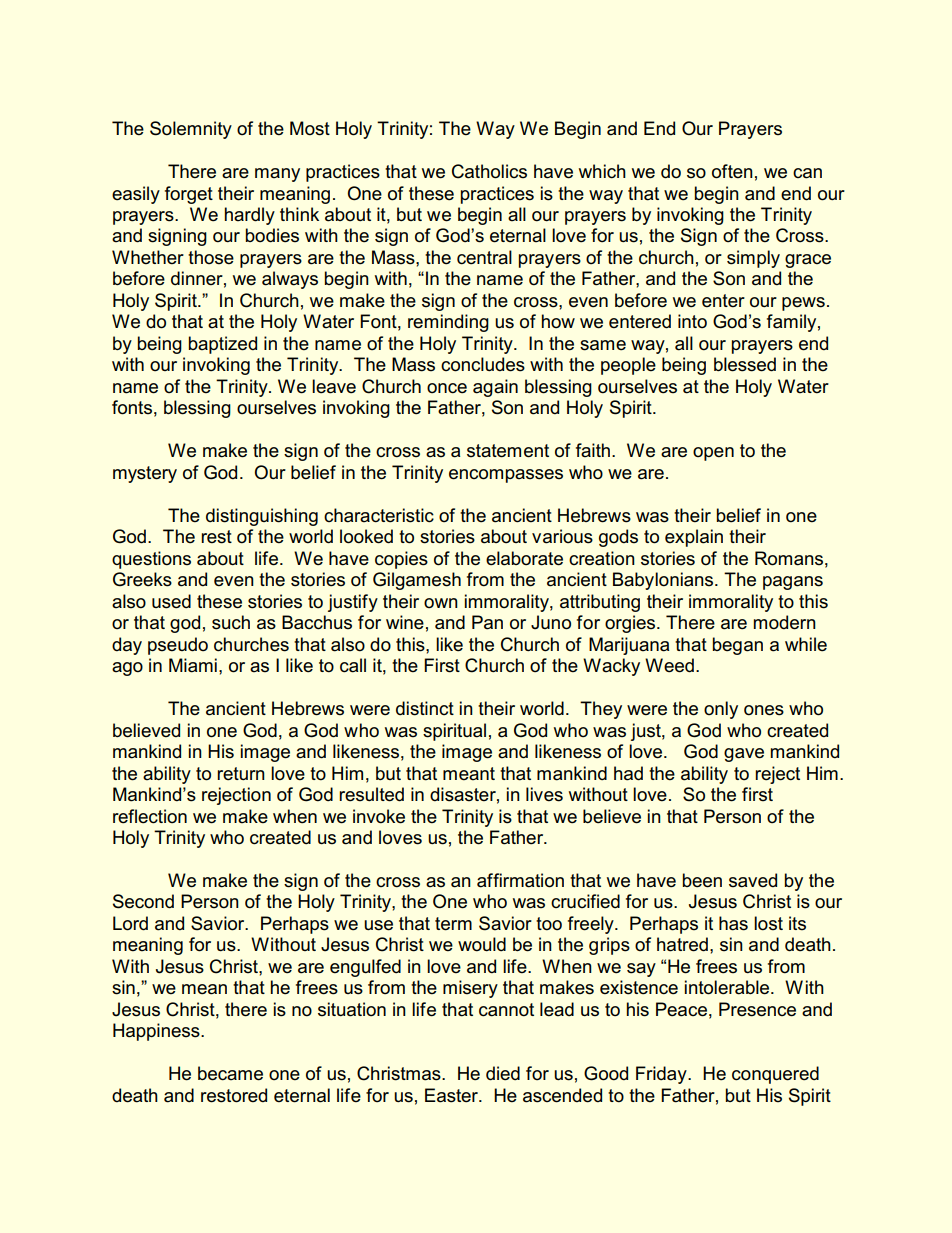 The height and width of the screenshot is (1233, 952). I want to click on Catholics, so click(489, 171).
